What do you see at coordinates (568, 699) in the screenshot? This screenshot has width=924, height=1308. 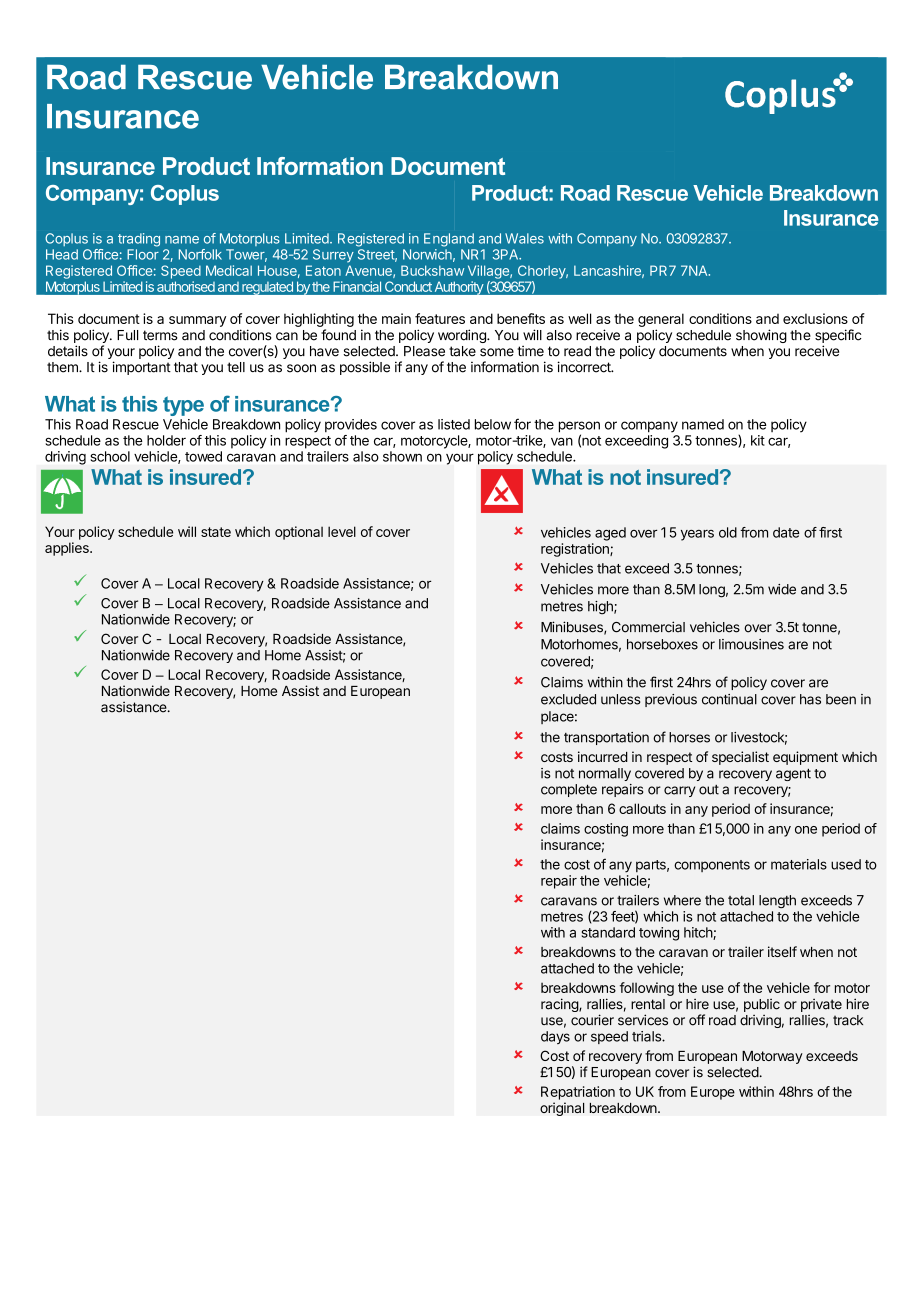 I see `excluded` at bounding box center [568, 699].
